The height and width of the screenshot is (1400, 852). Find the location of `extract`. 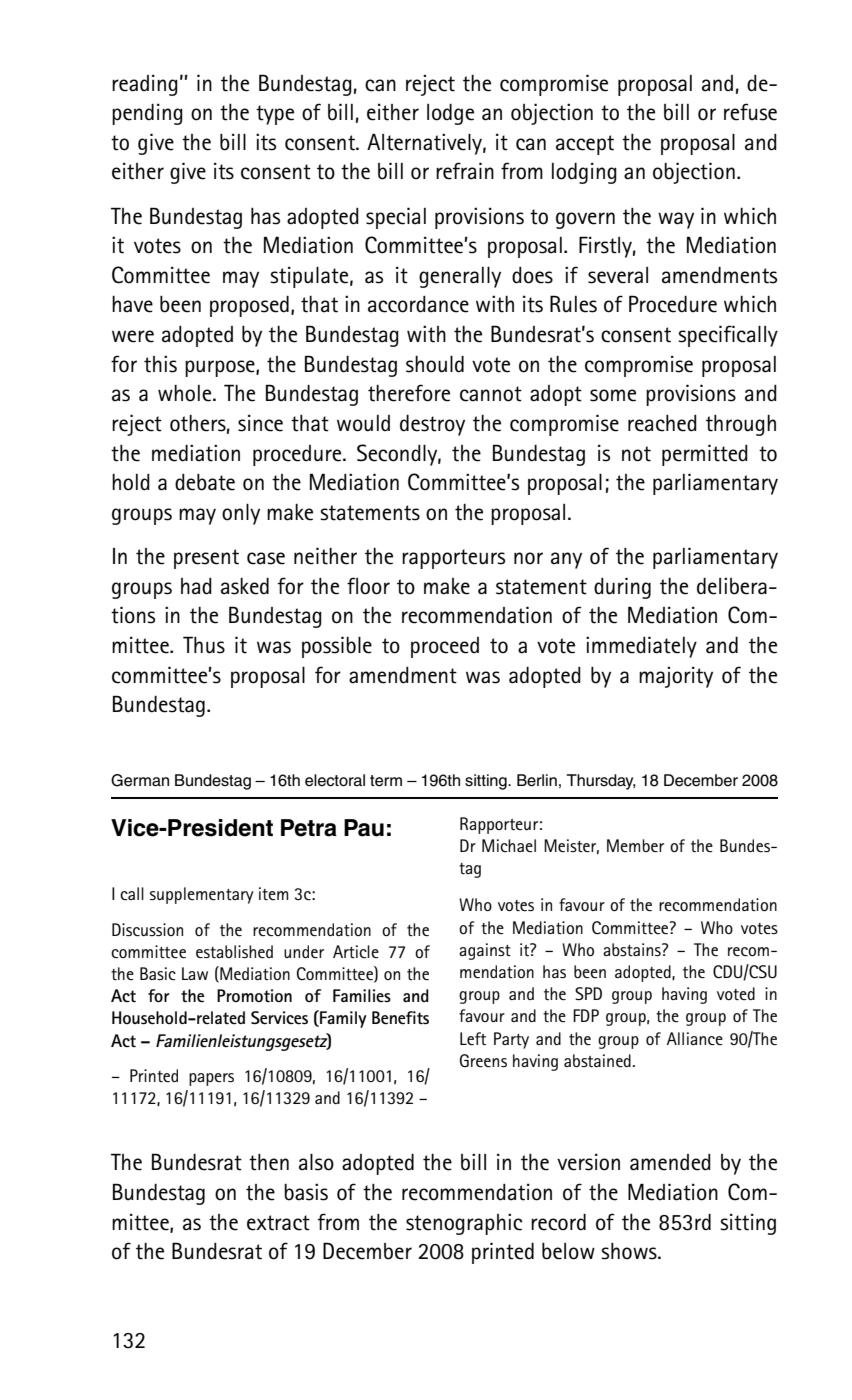

extract is located at coordinates (278, 1223).
